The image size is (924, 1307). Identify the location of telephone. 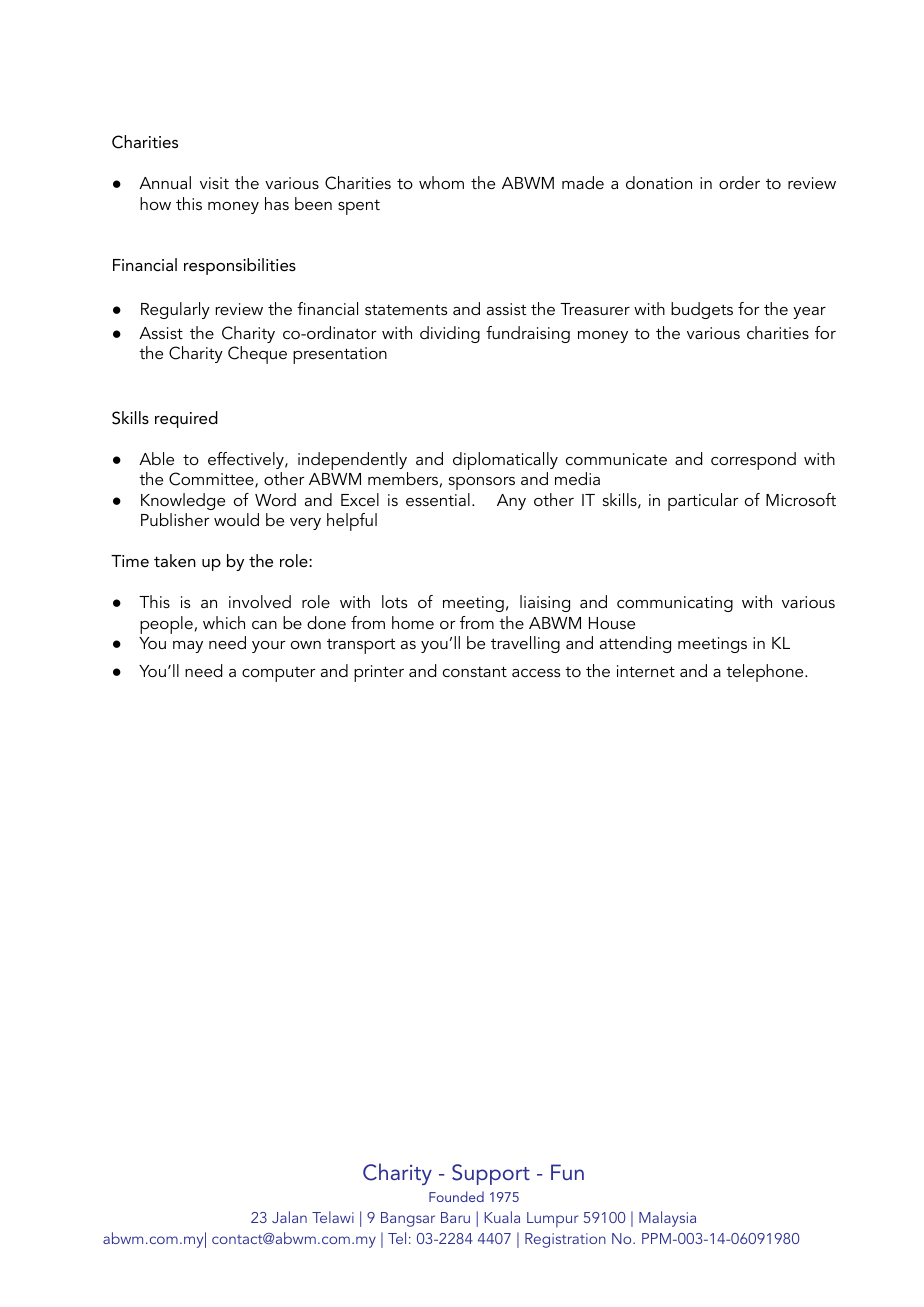
(766, 673).
